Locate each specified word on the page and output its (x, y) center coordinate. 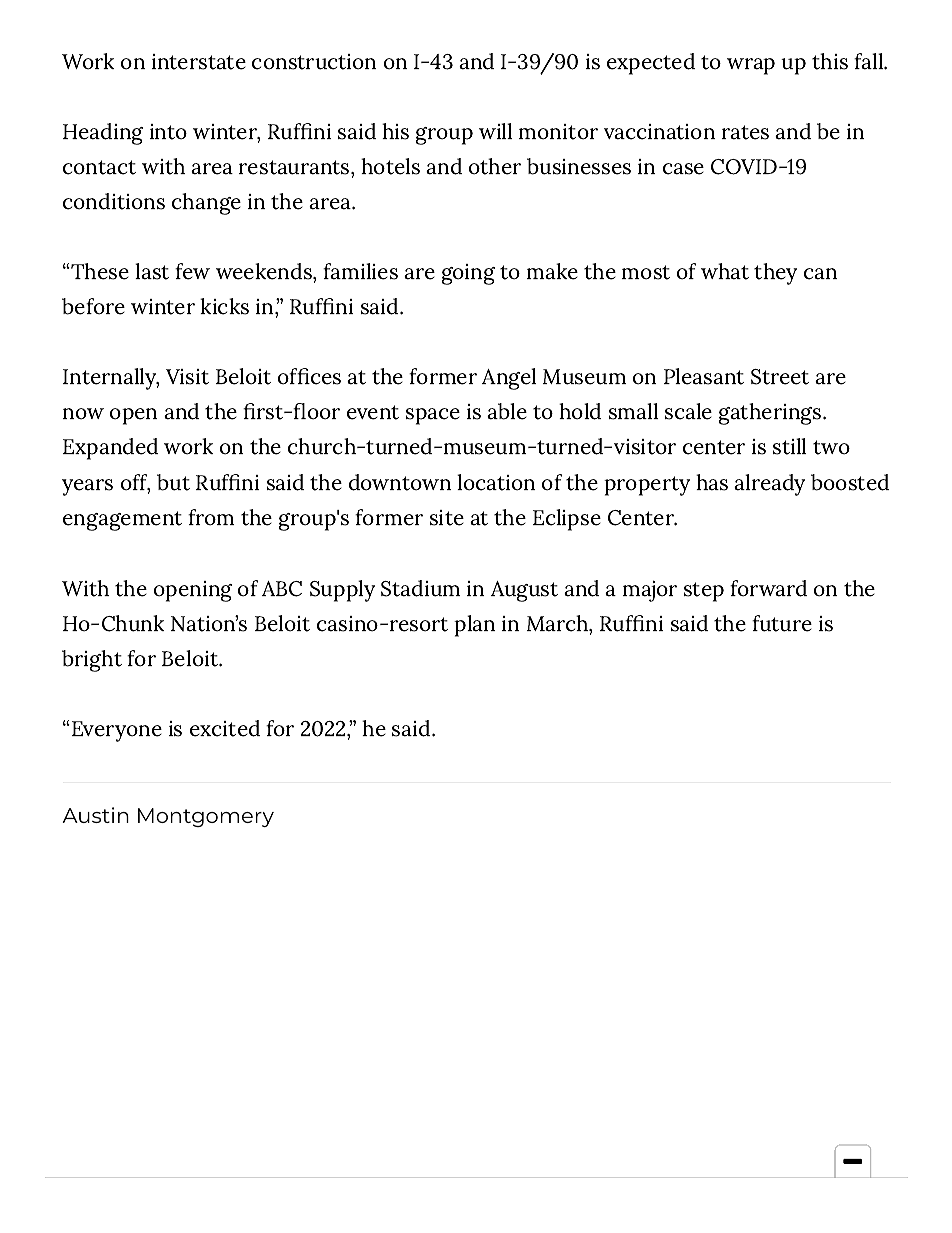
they (775, 274)
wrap (751, 66)
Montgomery (206, 817)
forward (768, 588)
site (447, 518)
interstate (199, 62)
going (468, 274)
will (495, 131)
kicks (224, 306)
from (211, 517)
